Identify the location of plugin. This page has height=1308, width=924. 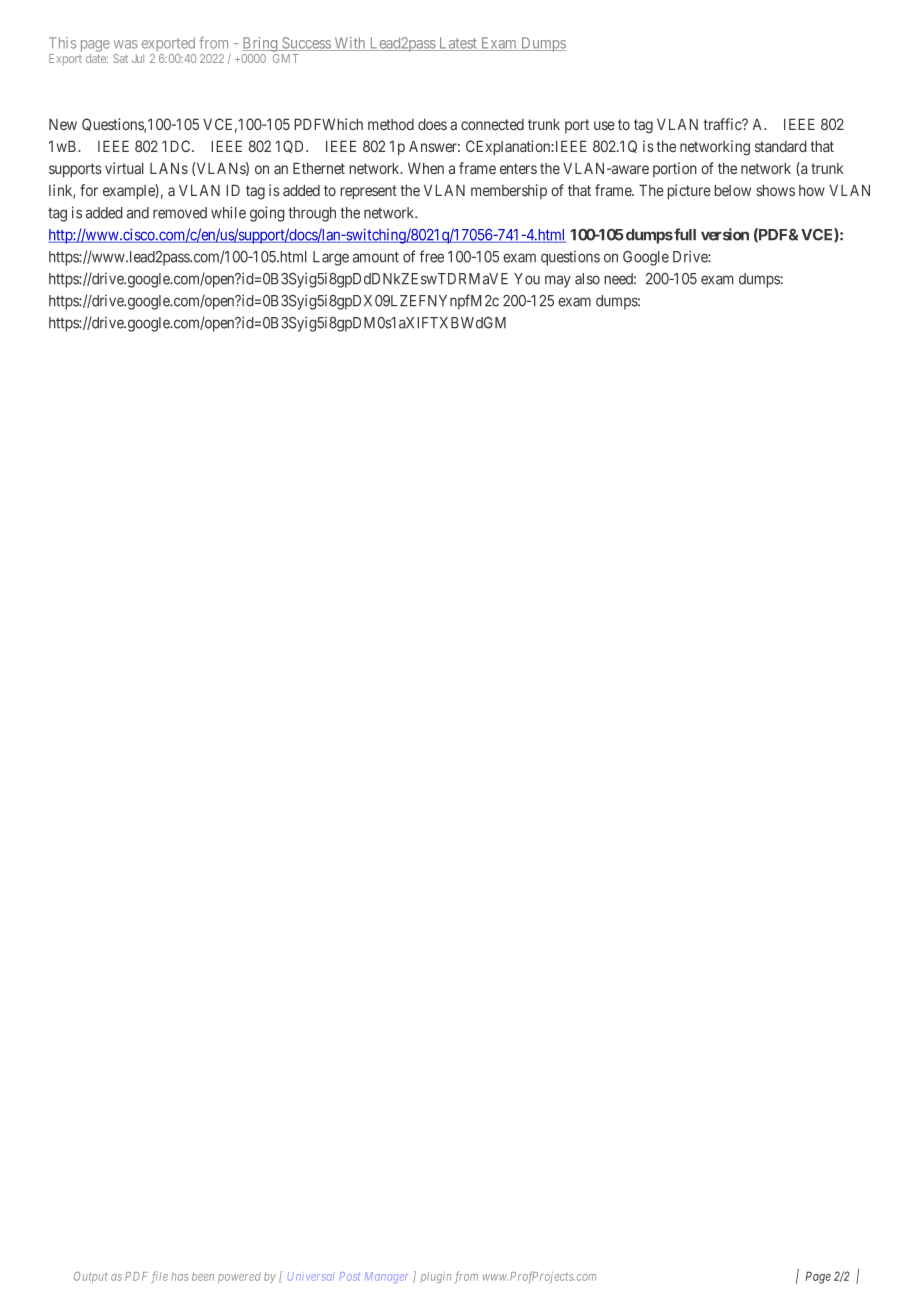
(436, 1277).
